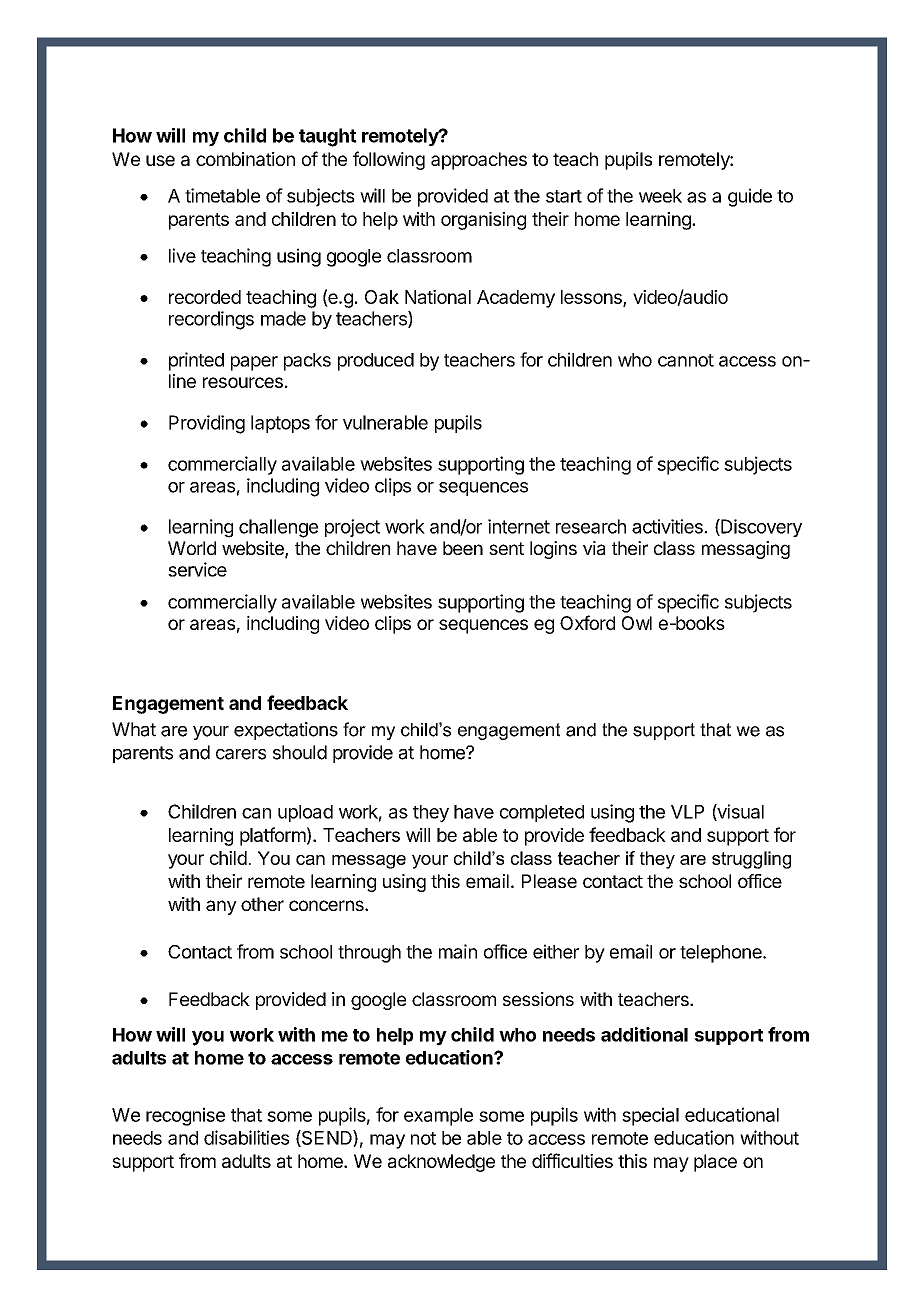 The width and height of the screenshot is (924, 1307). What do you see at coordinates (458, 951) in the screenshot?
I see `main` at bounding box center [458, 951].
